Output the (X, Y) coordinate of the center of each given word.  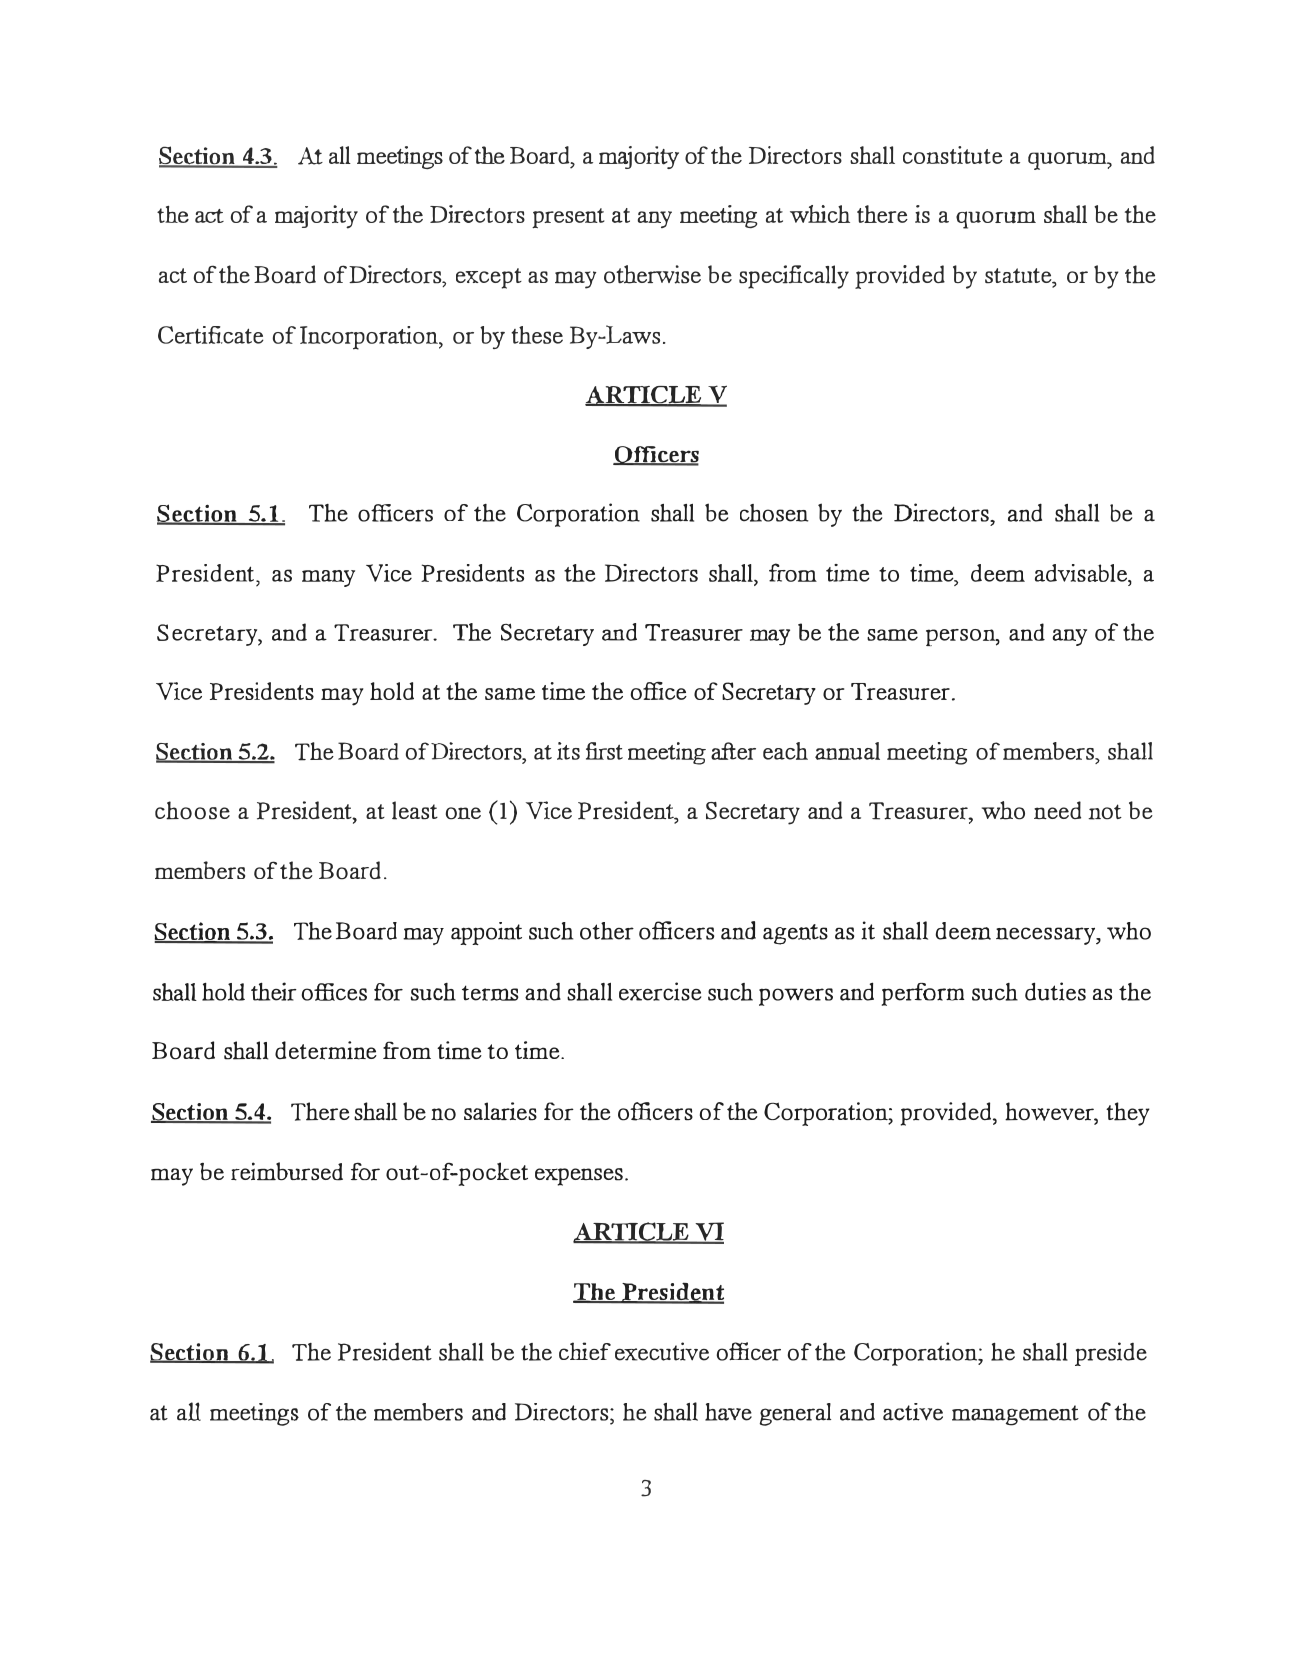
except (489, 278)
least (415, 810)
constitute (953, 155)
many (328, 578)
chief (585, 1351)
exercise (660, 991)
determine (326, 1050)
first (604, 751)
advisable (1082, 573)
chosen (774, 513)
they (1128, 1114)
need (1057, 810)
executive (662, 1351)
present (568, 218)
